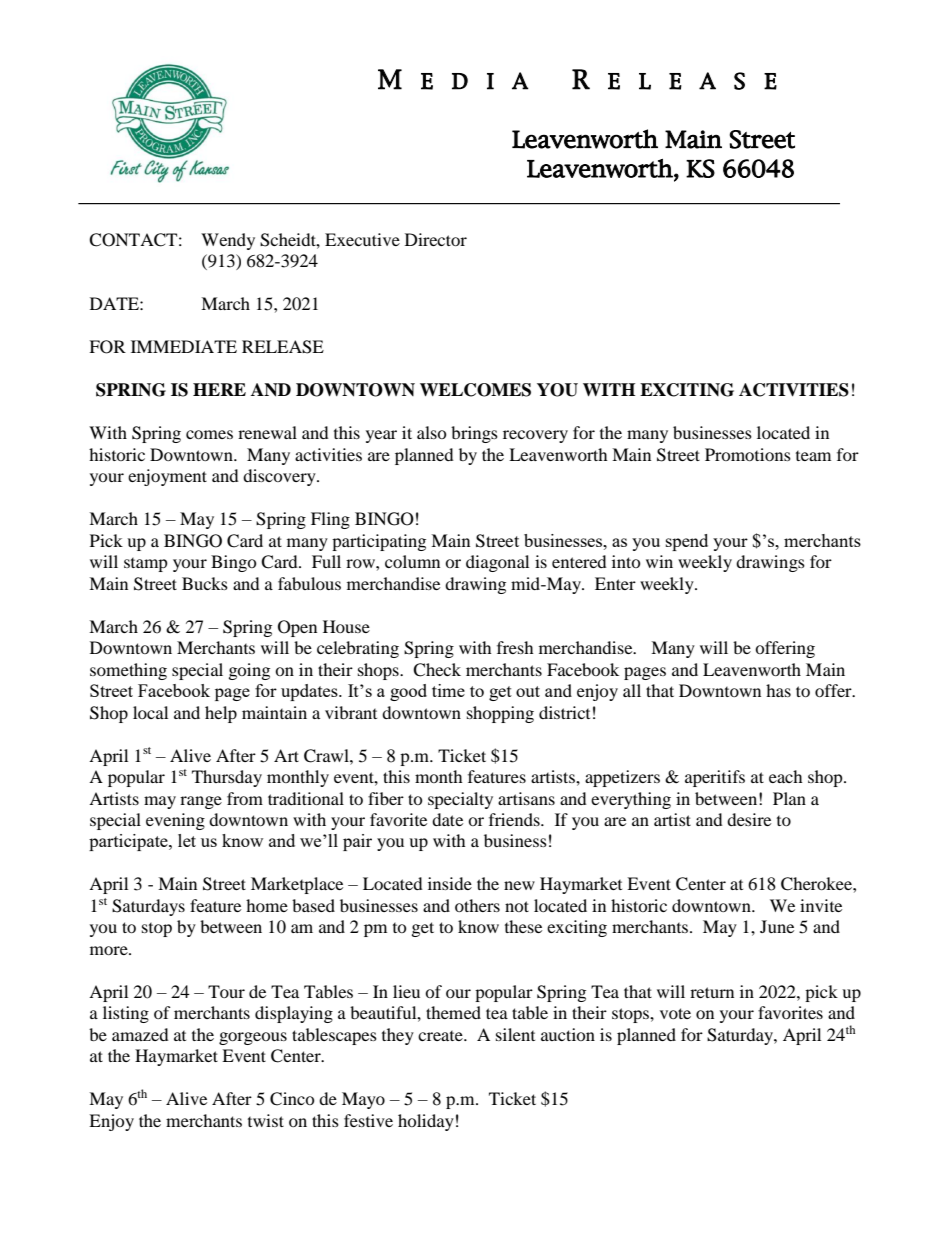 The width and height of the image is (952, 1233). Describe the element at coordinates (228, 241) in the image. I see `Wendy` at that location.
